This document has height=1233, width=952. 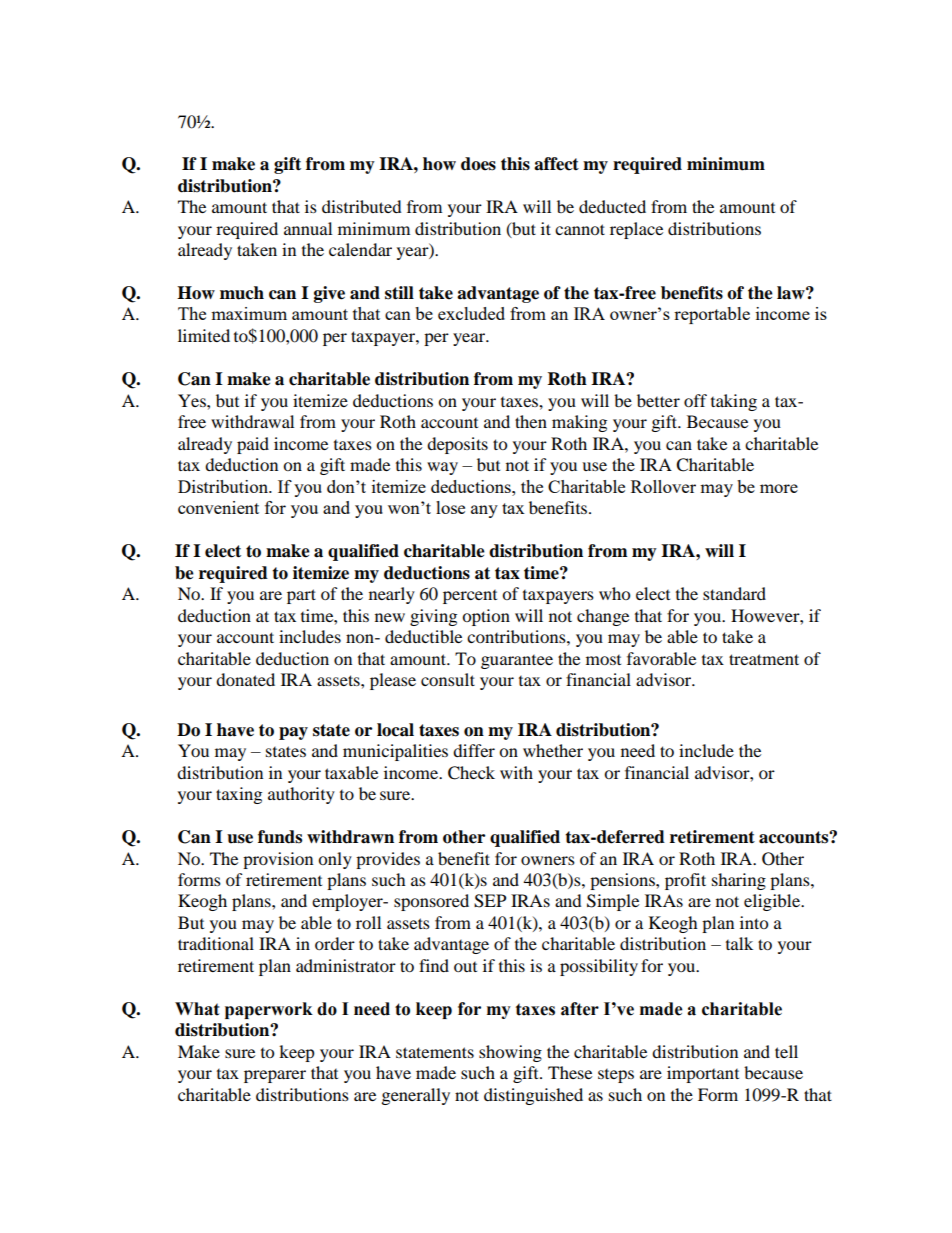 What do you see at coordinates (486, 617) in the document?
I see `option` at bounding box center [486, 617].
